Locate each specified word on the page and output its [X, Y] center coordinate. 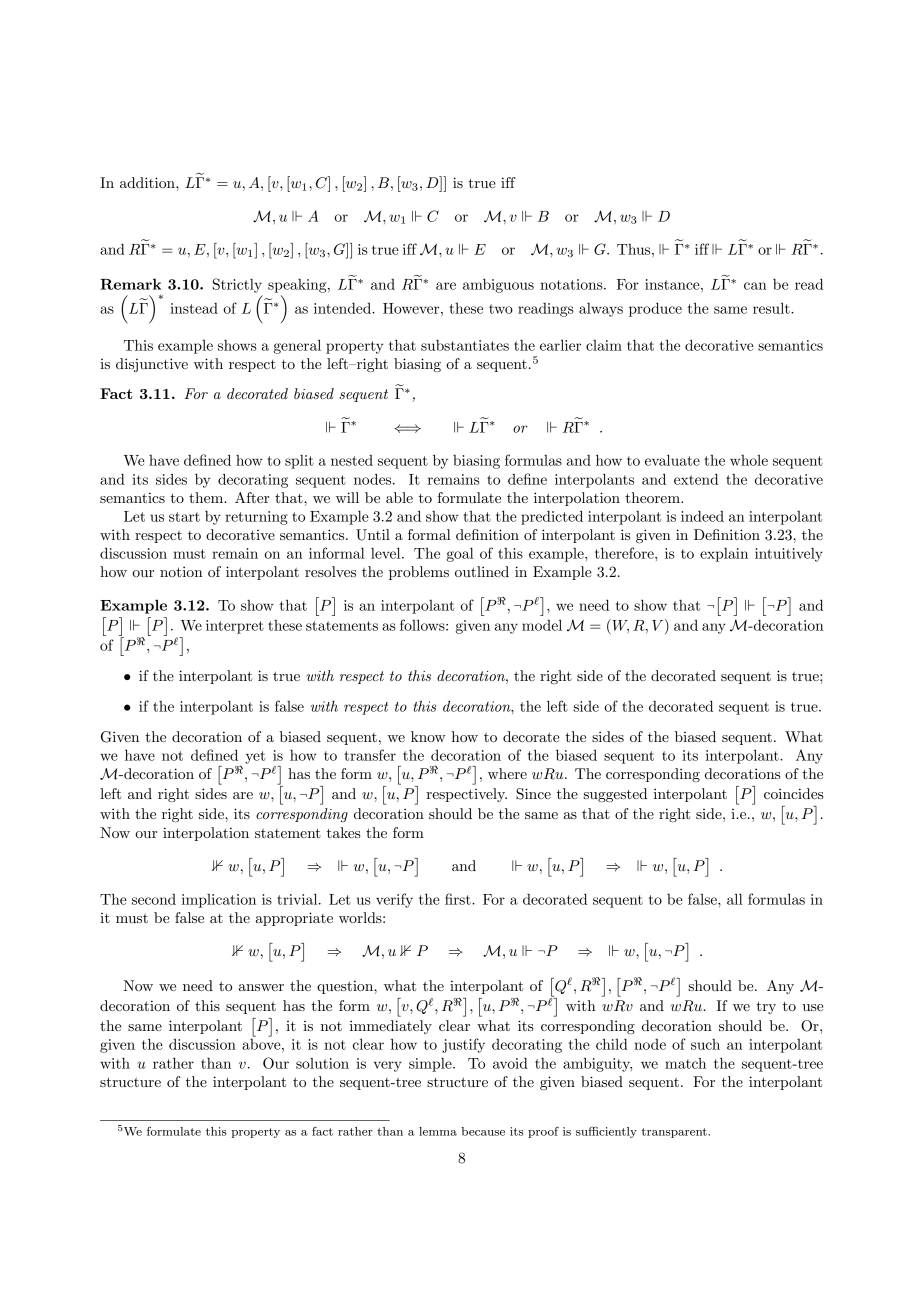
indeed [702, 516]
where [507, 773]
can [755, 286]
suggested [615, 795]
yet [255, 757]
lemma [438, 1131]
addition [148, 182]
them [207, 497]
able [399, 497]
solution [322, 1063]
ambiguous [498, 285]
